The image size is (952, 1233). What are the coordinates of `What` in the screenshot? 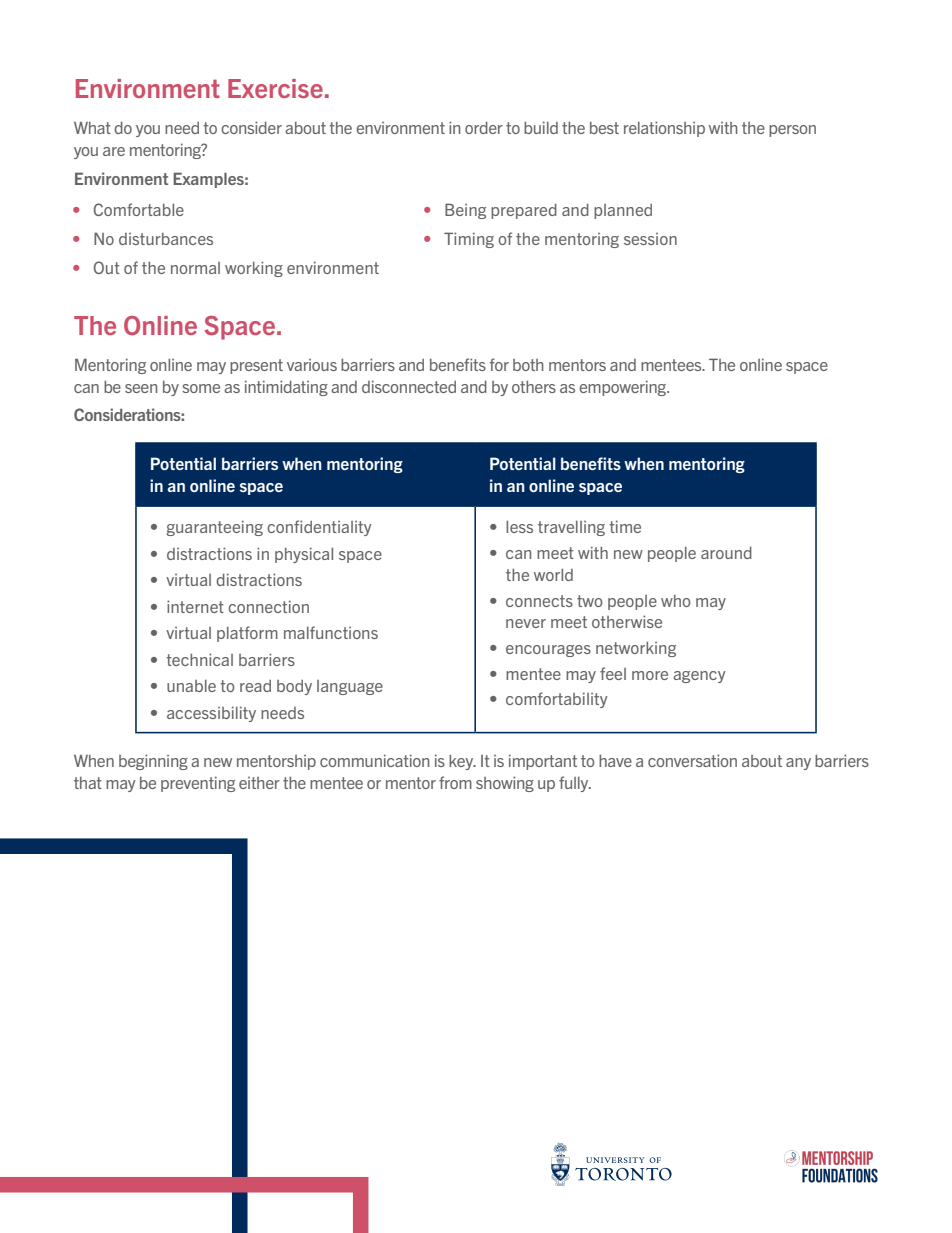 It's located at (92, 128).
